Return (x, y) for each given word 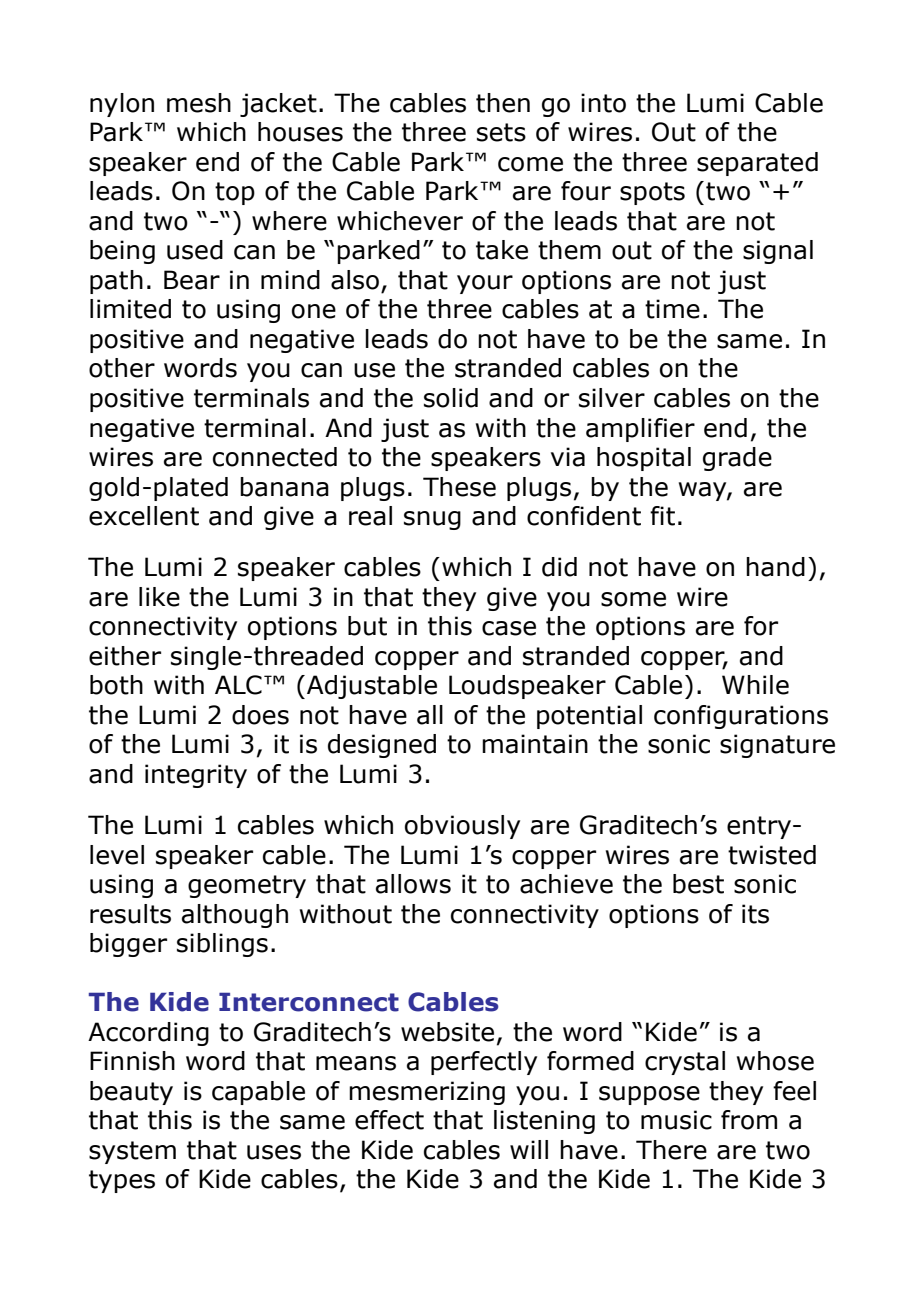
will (529, 1149)
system (132, 1152)
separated (757, 164)
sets (501, 132)
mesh (199, 103)
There (671, 1150)
